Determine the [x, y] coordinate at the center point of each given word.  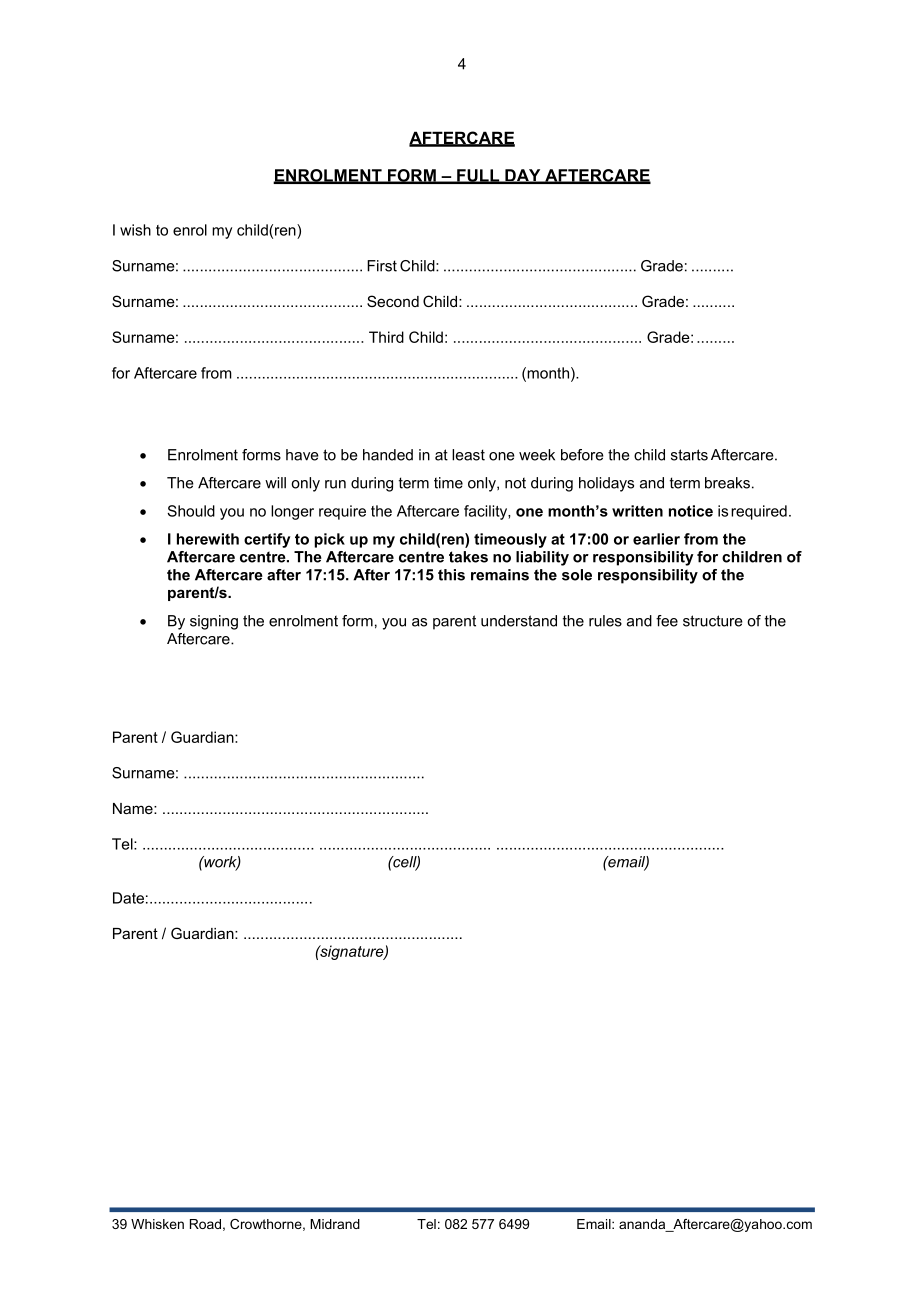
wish [135, 230]
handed [388, 455]
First [382, 266]
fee [667, 621]
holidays [606, 484]
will [275, 483]
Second [393, 301]
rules [605, 621]
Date [128, 898]
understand [519, 621]
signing [214, 622]
